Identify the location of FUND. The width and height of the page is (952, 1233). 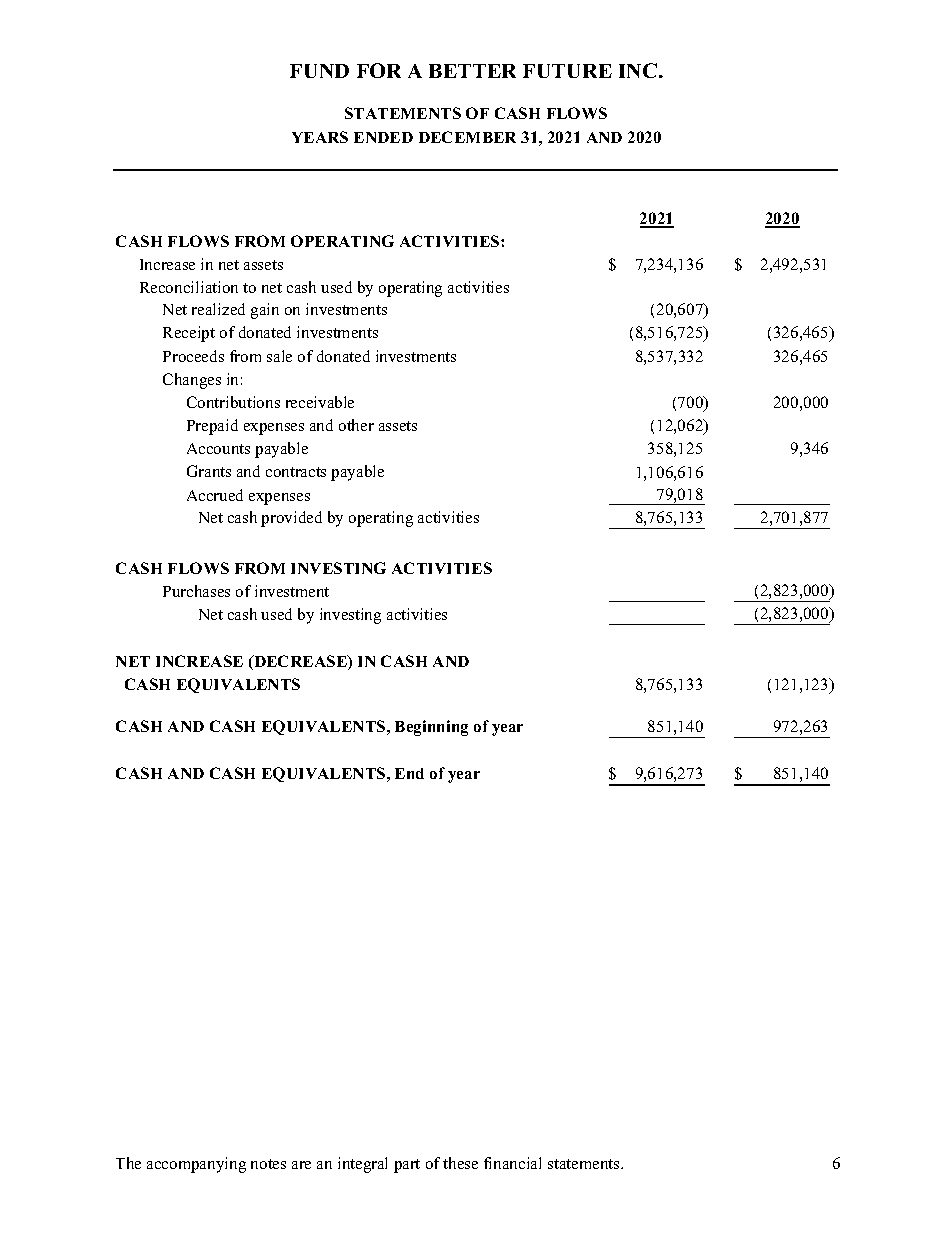
(319, 71).
